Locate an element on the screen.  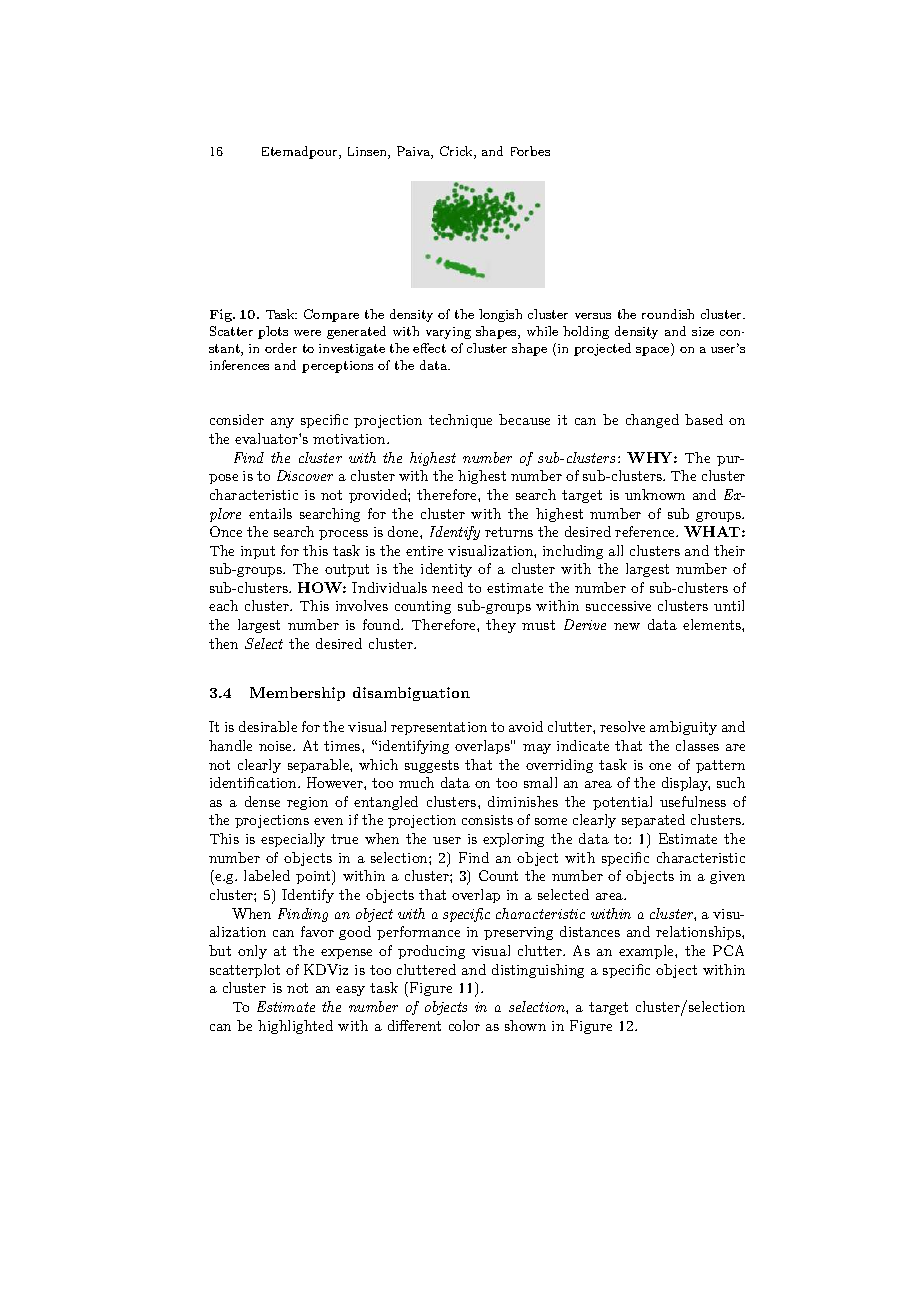
Compare is located at coordinates (331, 315).
